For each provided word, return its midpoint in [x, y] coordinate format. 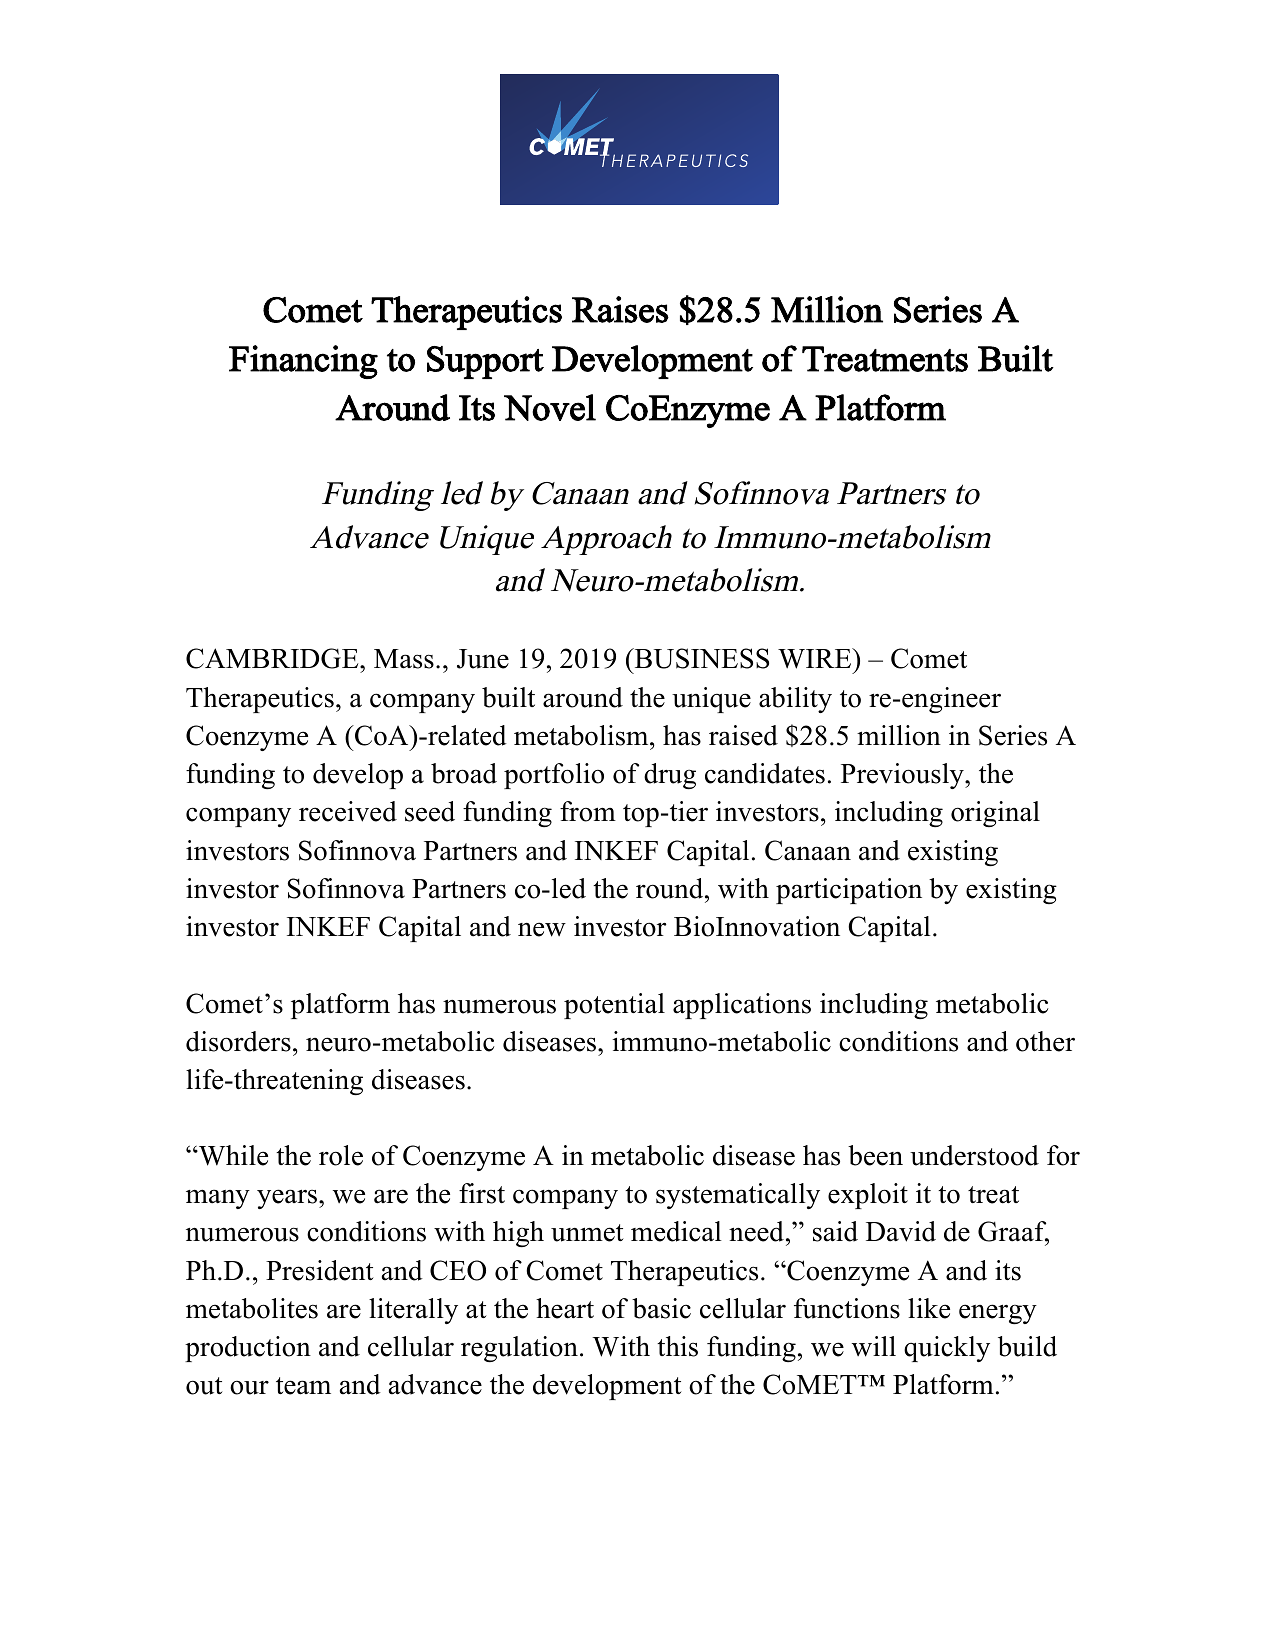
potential [614, 1006]
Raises [620, 309]
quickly [947, 1349]
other [1045, 1041]
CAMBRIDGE [273, 658]
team [303, 1386]
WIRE [816, 658]
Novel [550, 407]
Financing [303, 362]
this [677, 1346]
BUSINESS [700, 658]
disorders [238, 1041]
